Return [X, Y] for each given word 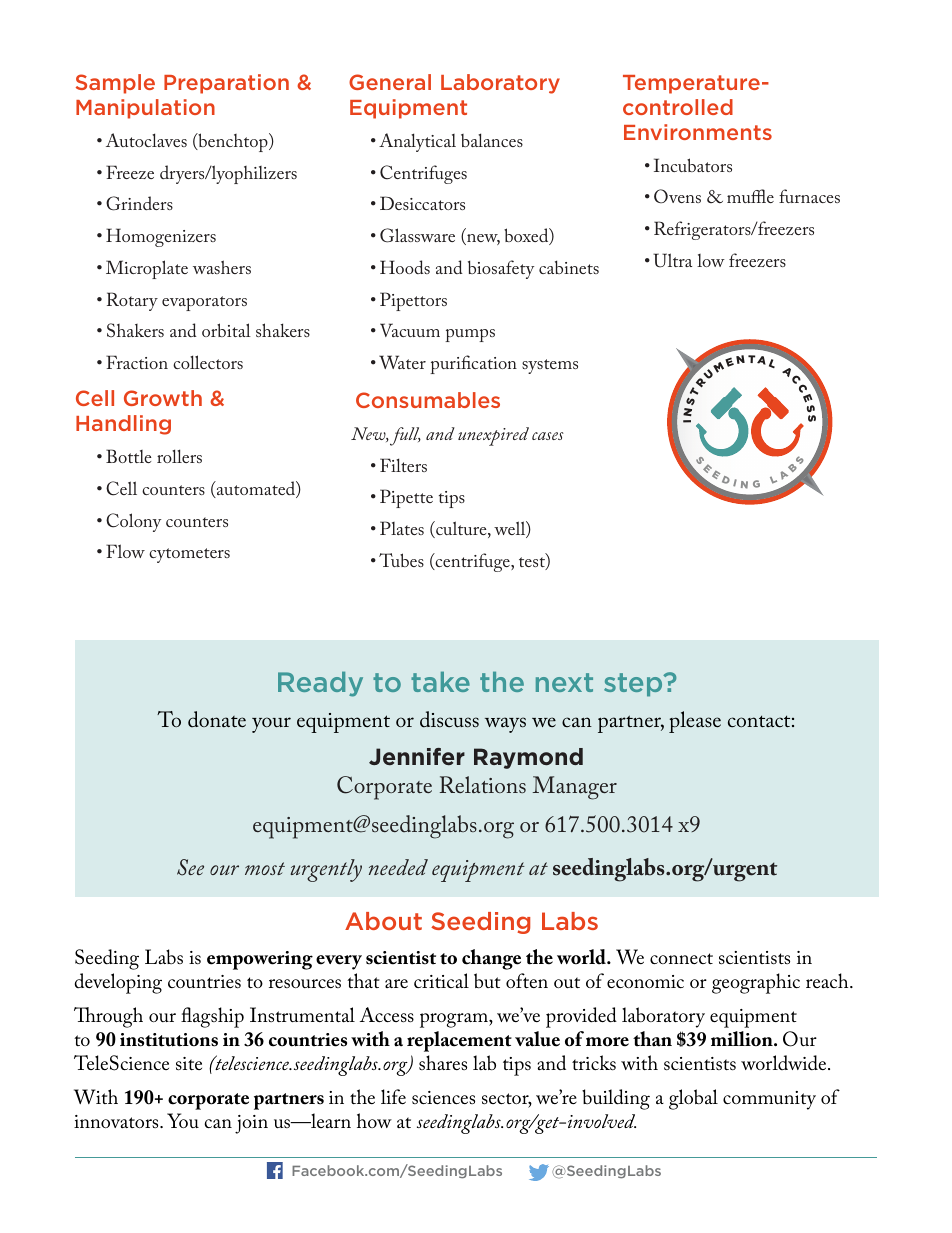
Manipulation [145, 109]
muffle [750, 196]
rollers [179, 456]
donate [217, 719]
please [695, 722]
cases [548, 436]
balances [492, 140]
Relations [483, 784]
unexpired [493, 436]
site [189, 1064]
